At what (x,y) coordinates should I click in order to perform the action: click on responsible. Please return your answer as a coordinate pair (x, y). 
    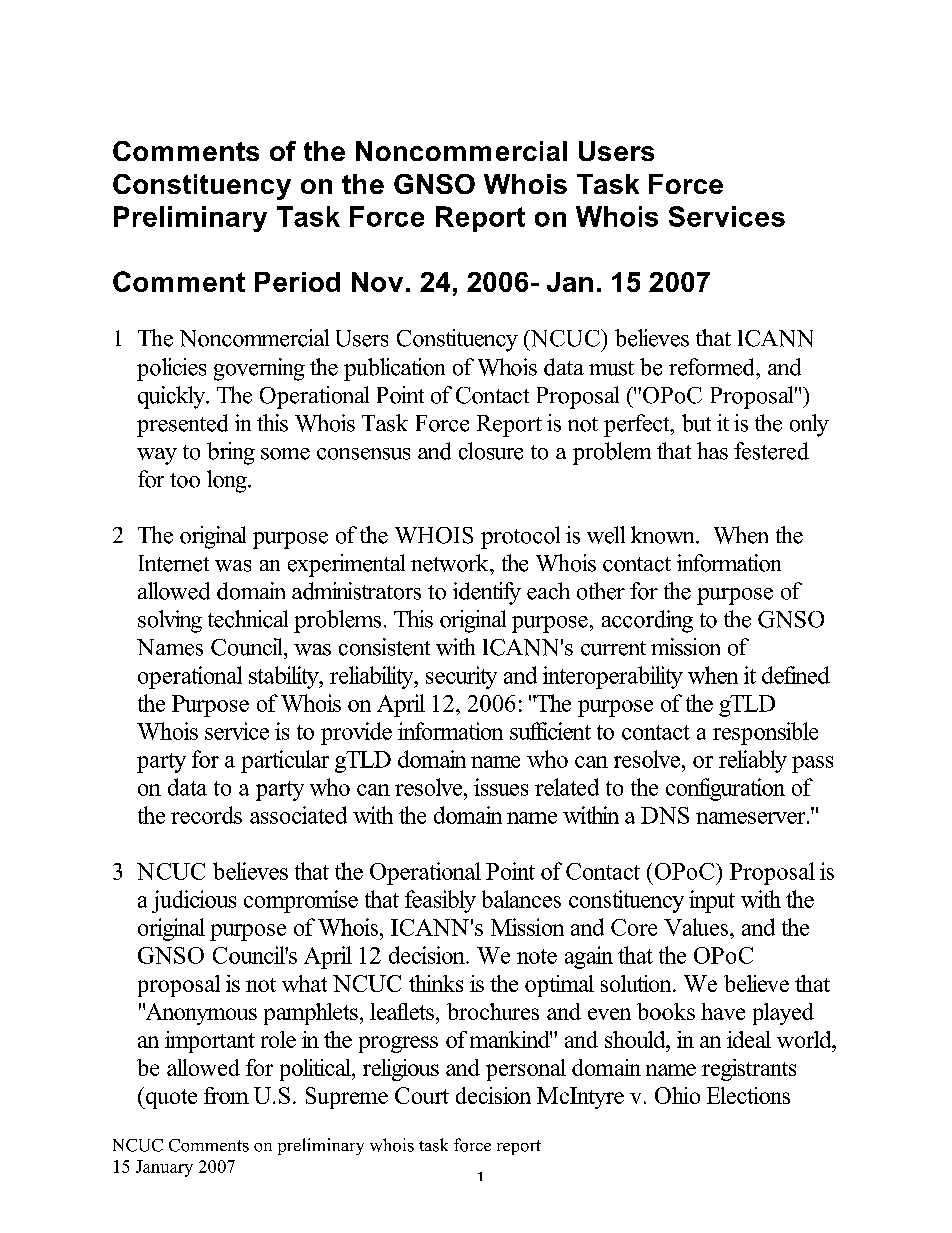
    Looking at the image, I should click on (765, 733).
